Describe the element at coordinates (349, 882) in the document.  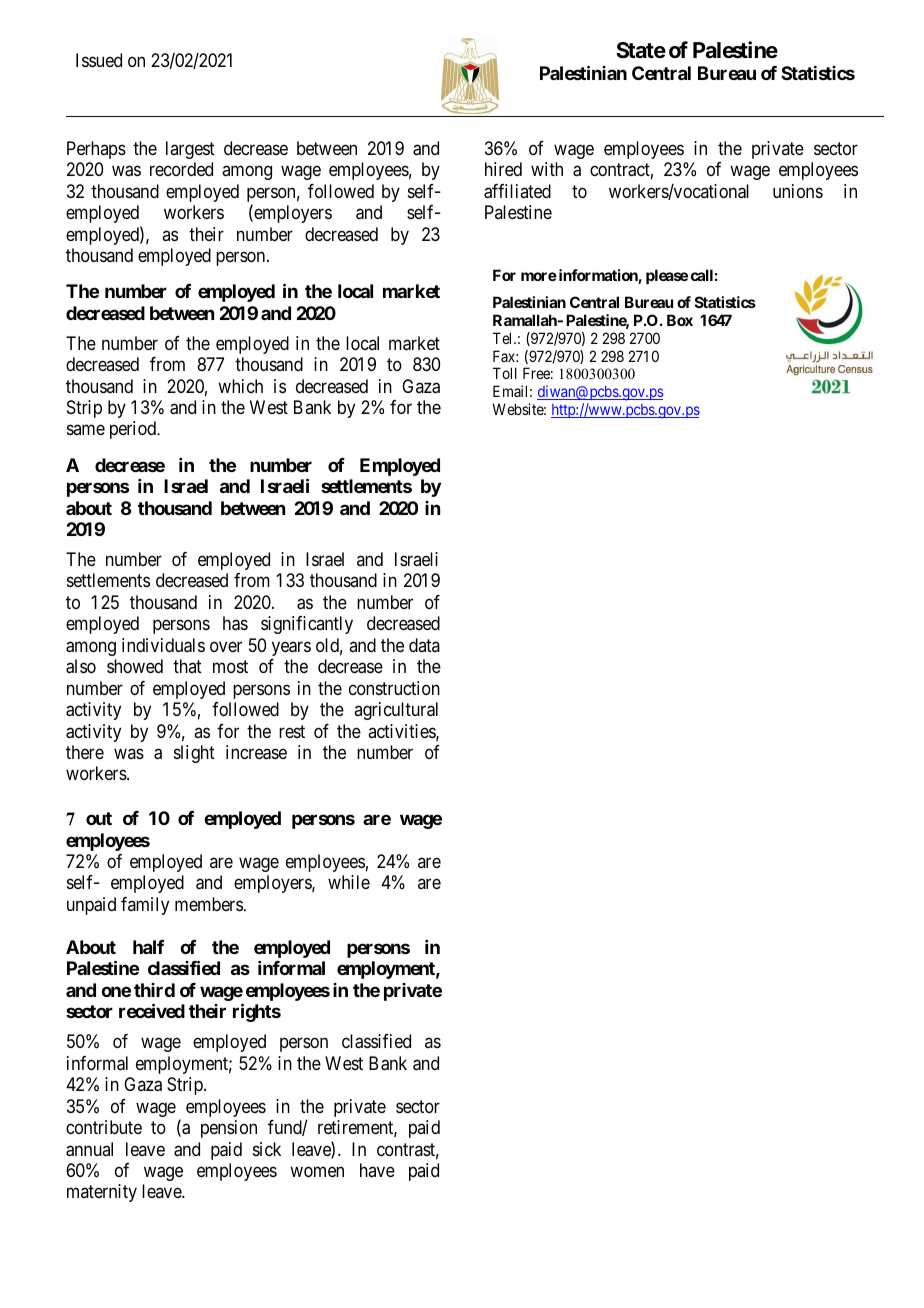
I see `while` at that location.
